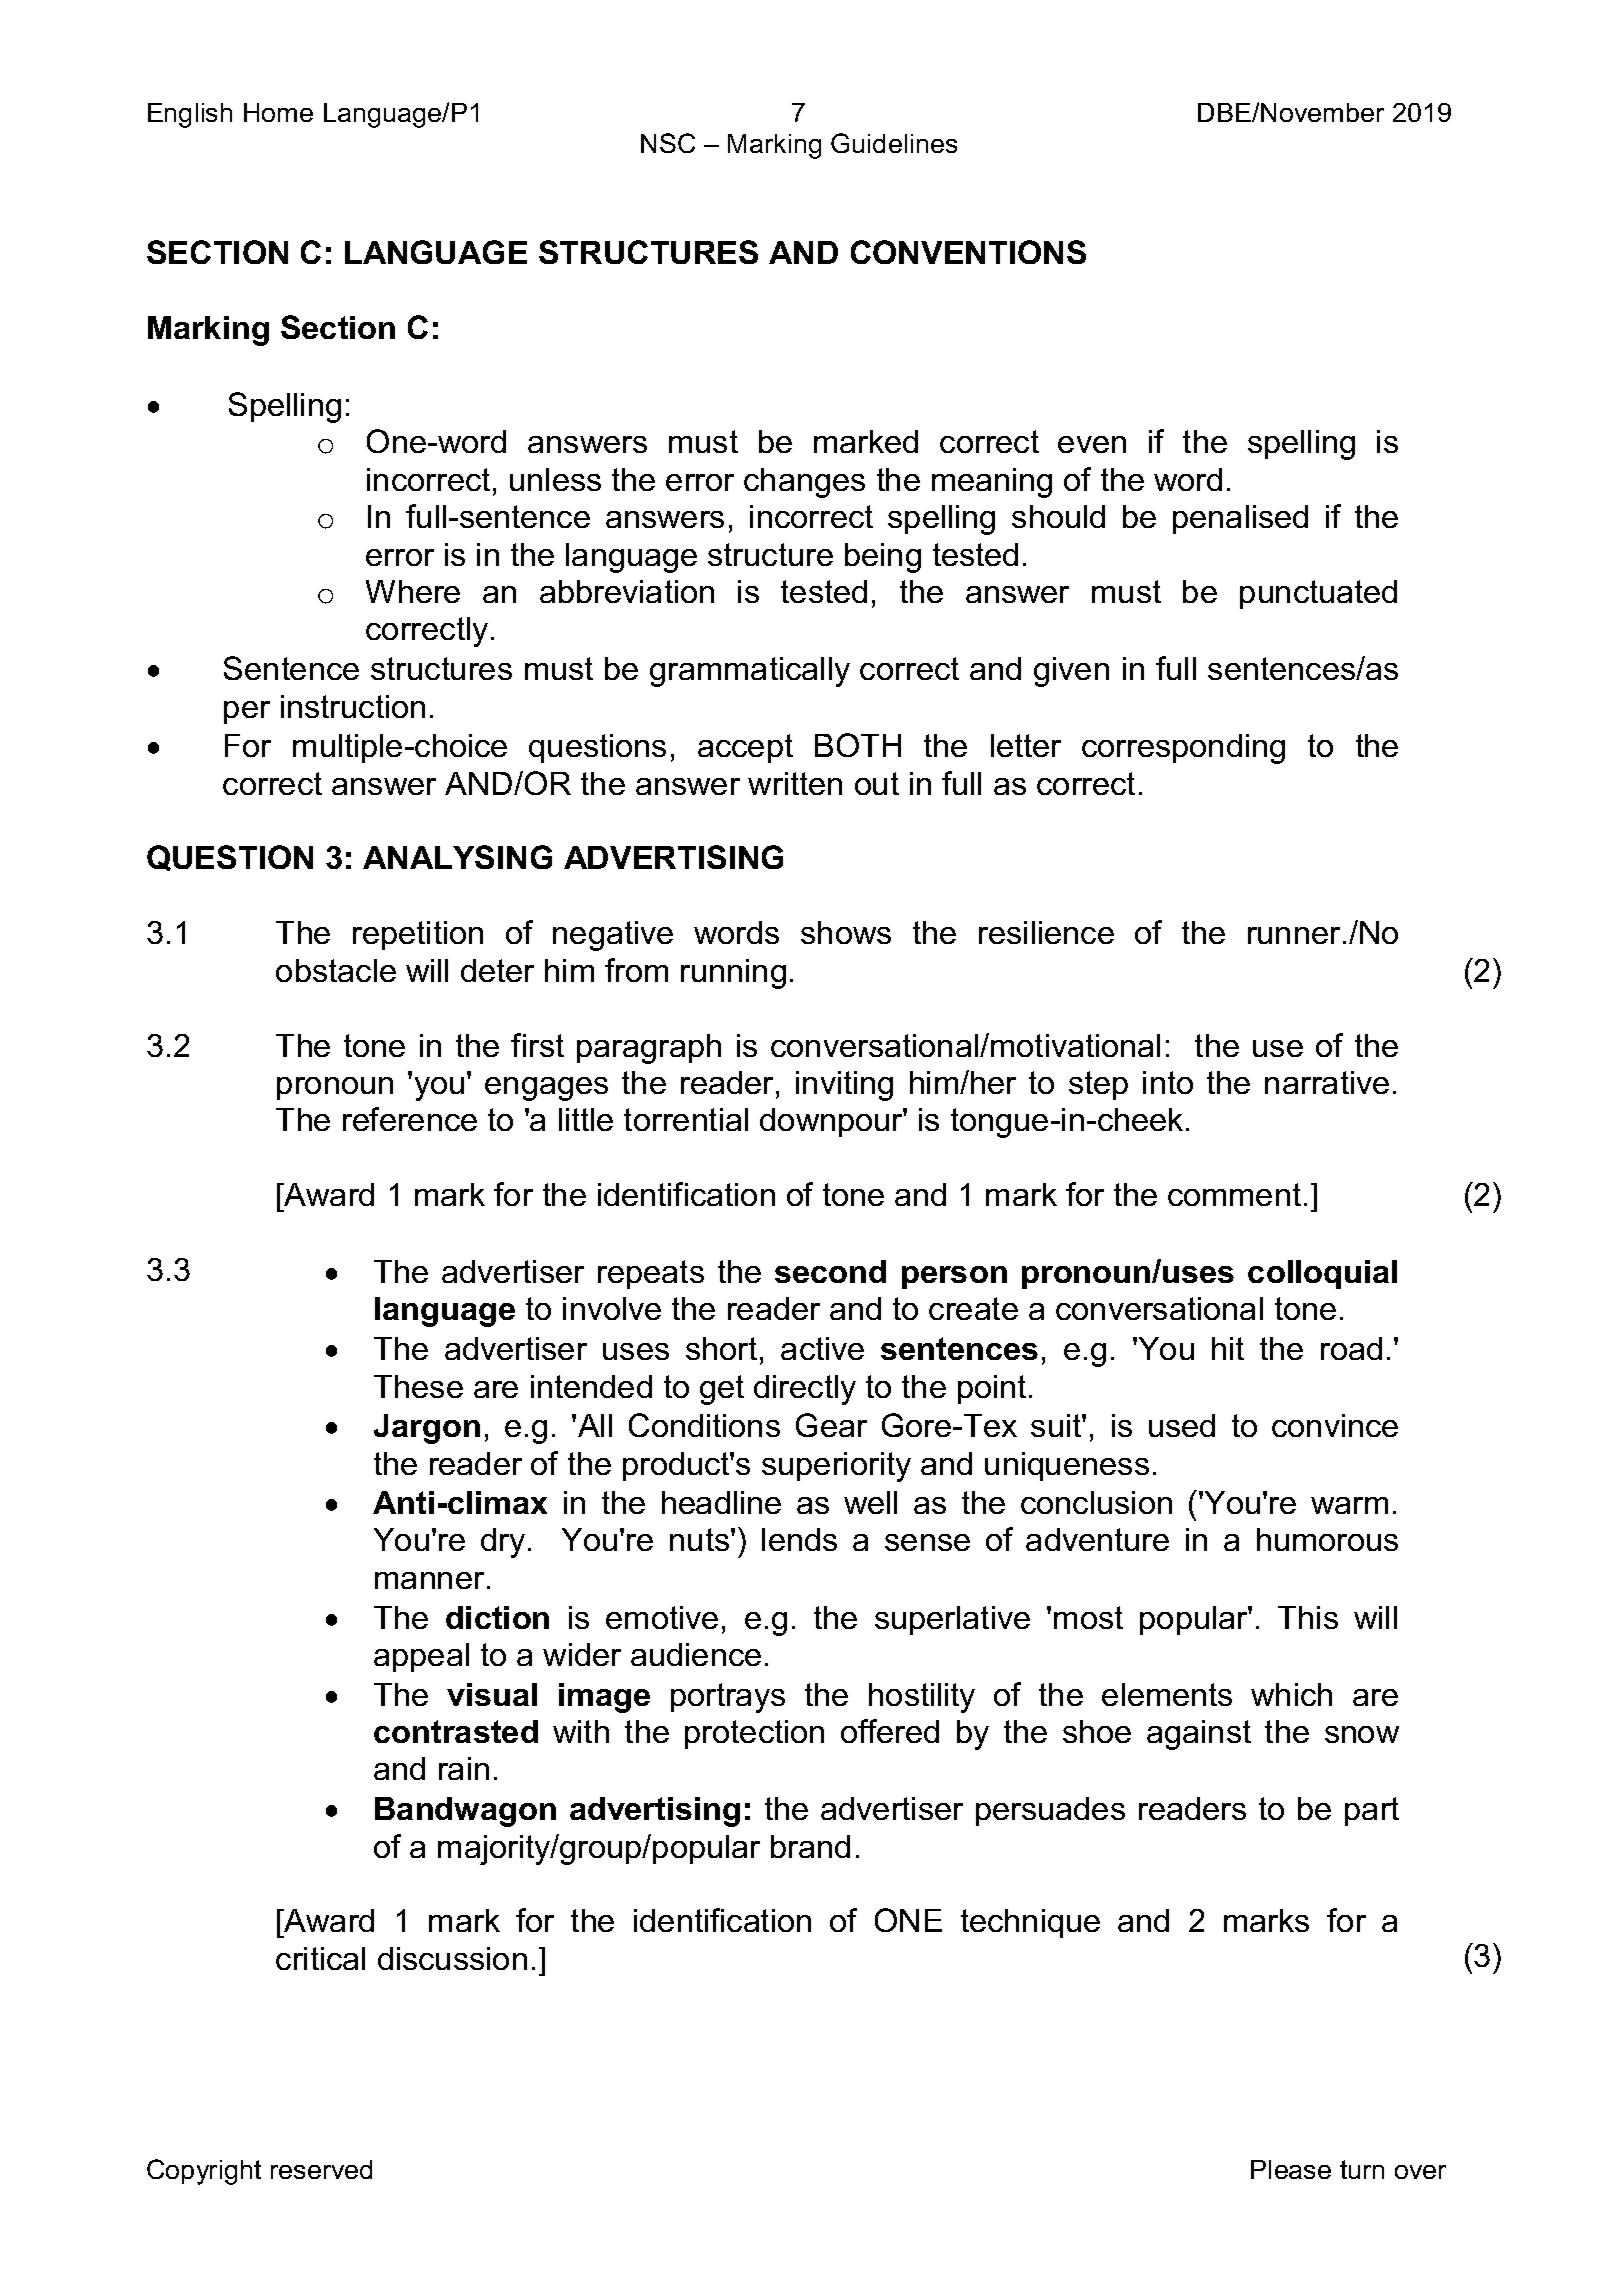  I want to click on protection, so click(754, 1734).
